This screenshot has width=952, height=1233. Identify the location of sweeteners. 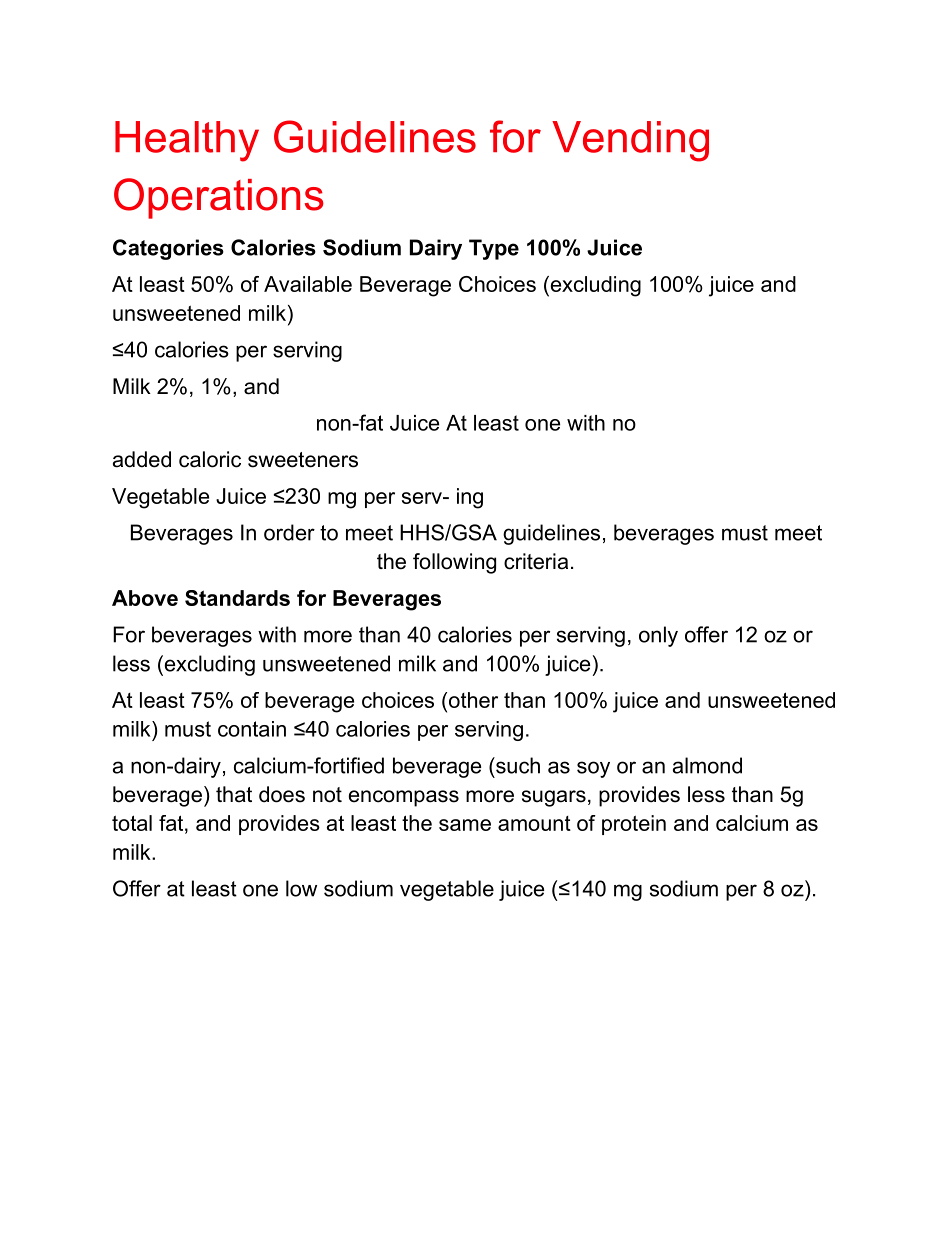
(303, 460).
